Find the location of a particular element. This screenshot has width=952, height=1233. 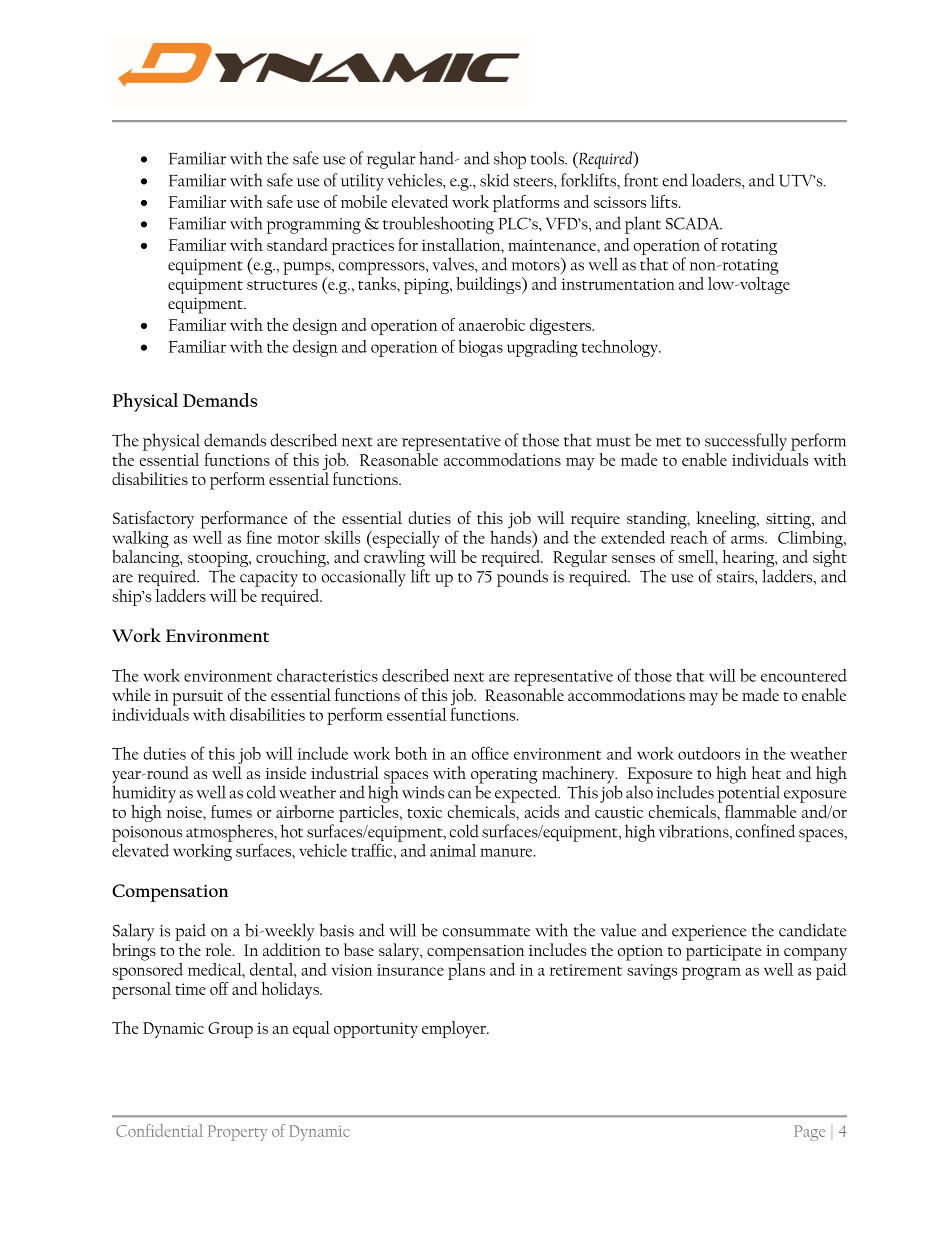

Property is located at coordinates (237, 1133).
